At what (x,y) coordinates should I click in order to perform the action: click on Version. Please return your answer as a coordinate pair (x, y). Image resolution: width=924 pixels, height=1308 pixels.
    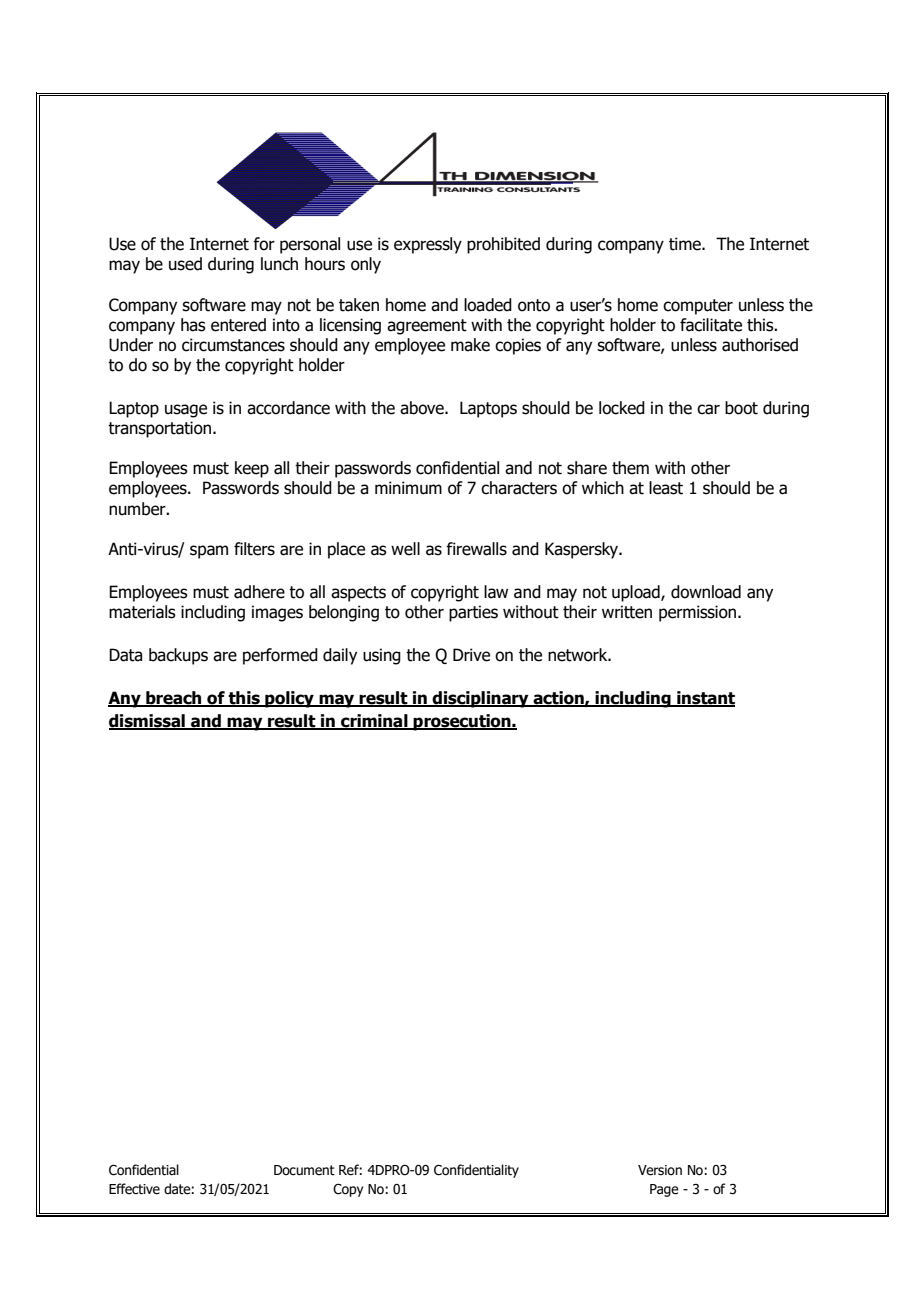
    Looking at the image, I should click on (660, 1170).
